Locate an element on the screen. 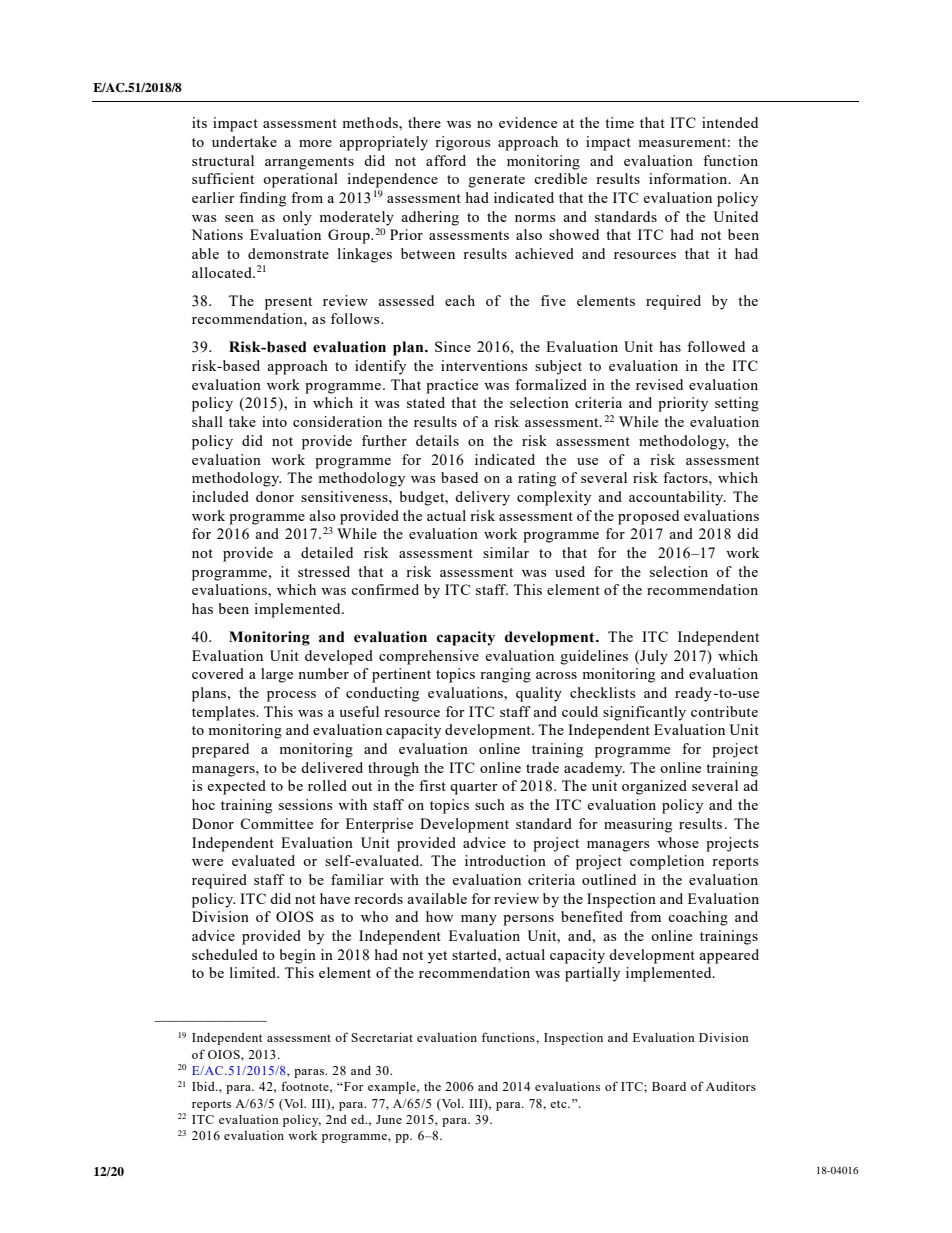 The width and height of the screenshot is (952, 1233). into is located at coordinates (274, 421).
